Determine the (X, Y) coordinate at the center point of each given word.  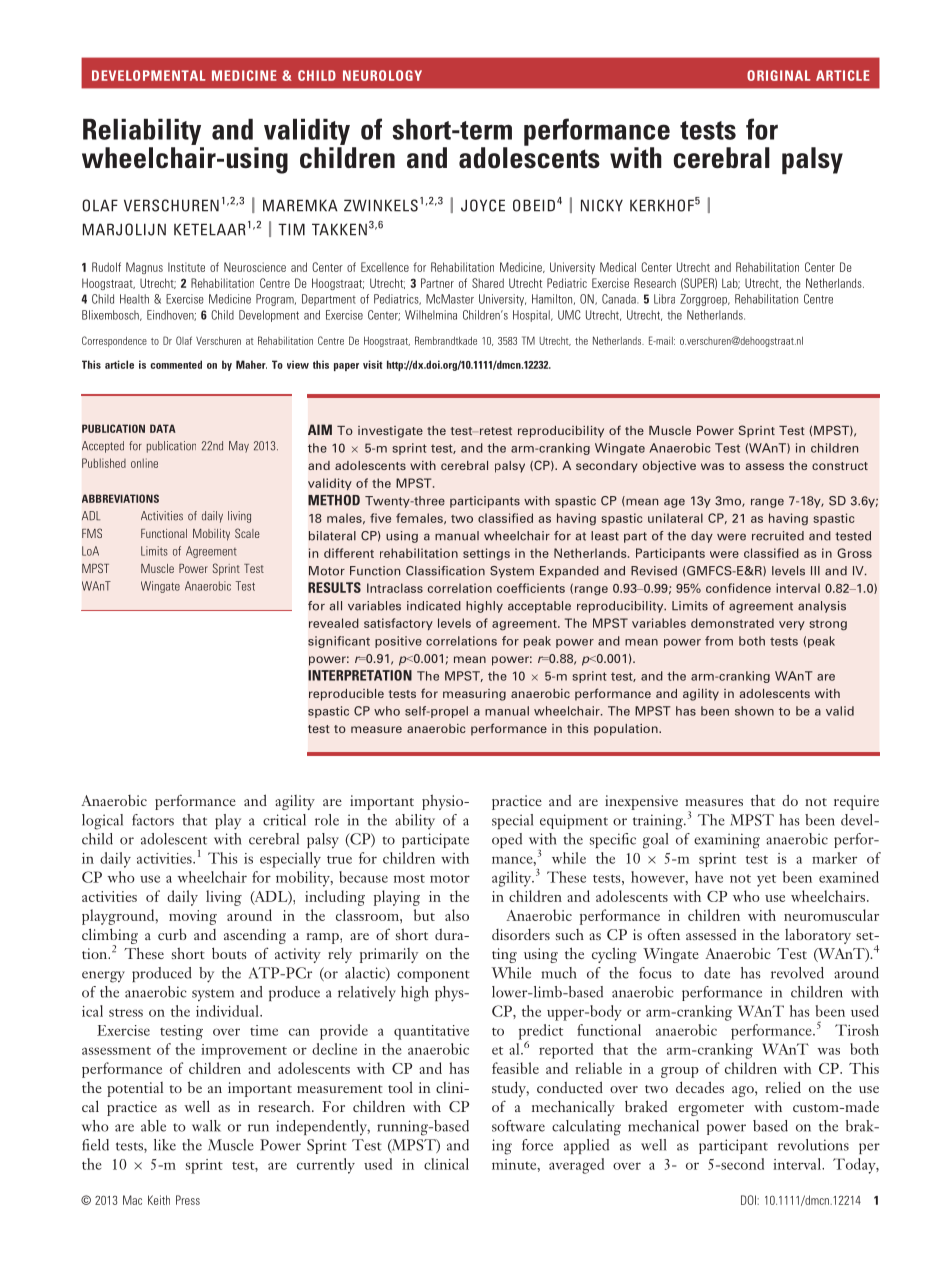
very (792, 625)
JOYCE (483, 205)
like (165, 1145)
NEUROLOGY (382, 75)
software (518, 1126)
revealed (334, 623)
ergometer (711, 1110)
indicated (434, 606)
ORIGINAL (779, 75)
